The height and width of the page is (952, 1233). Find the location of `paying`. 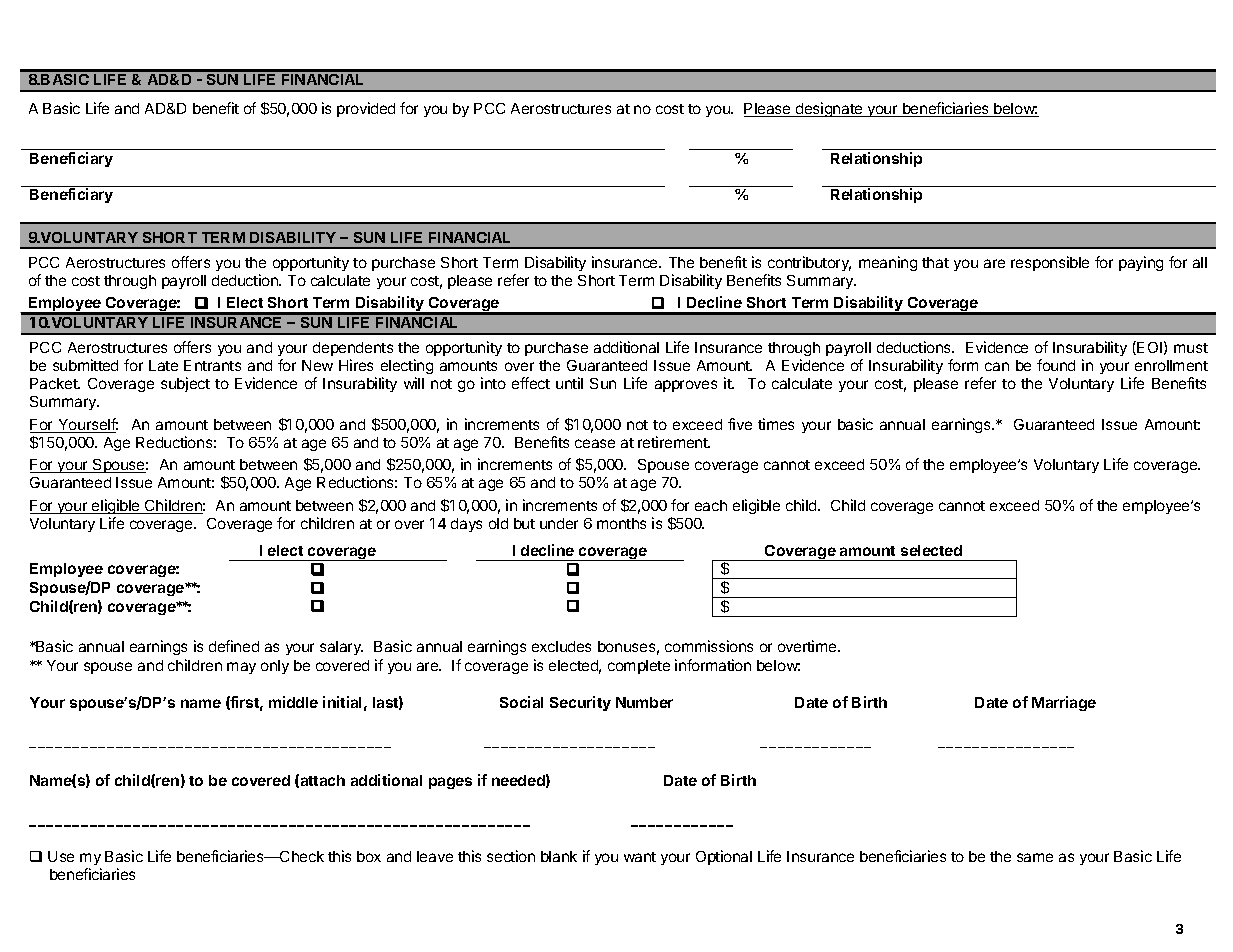

paying is located at coordinates (1141, 263).
